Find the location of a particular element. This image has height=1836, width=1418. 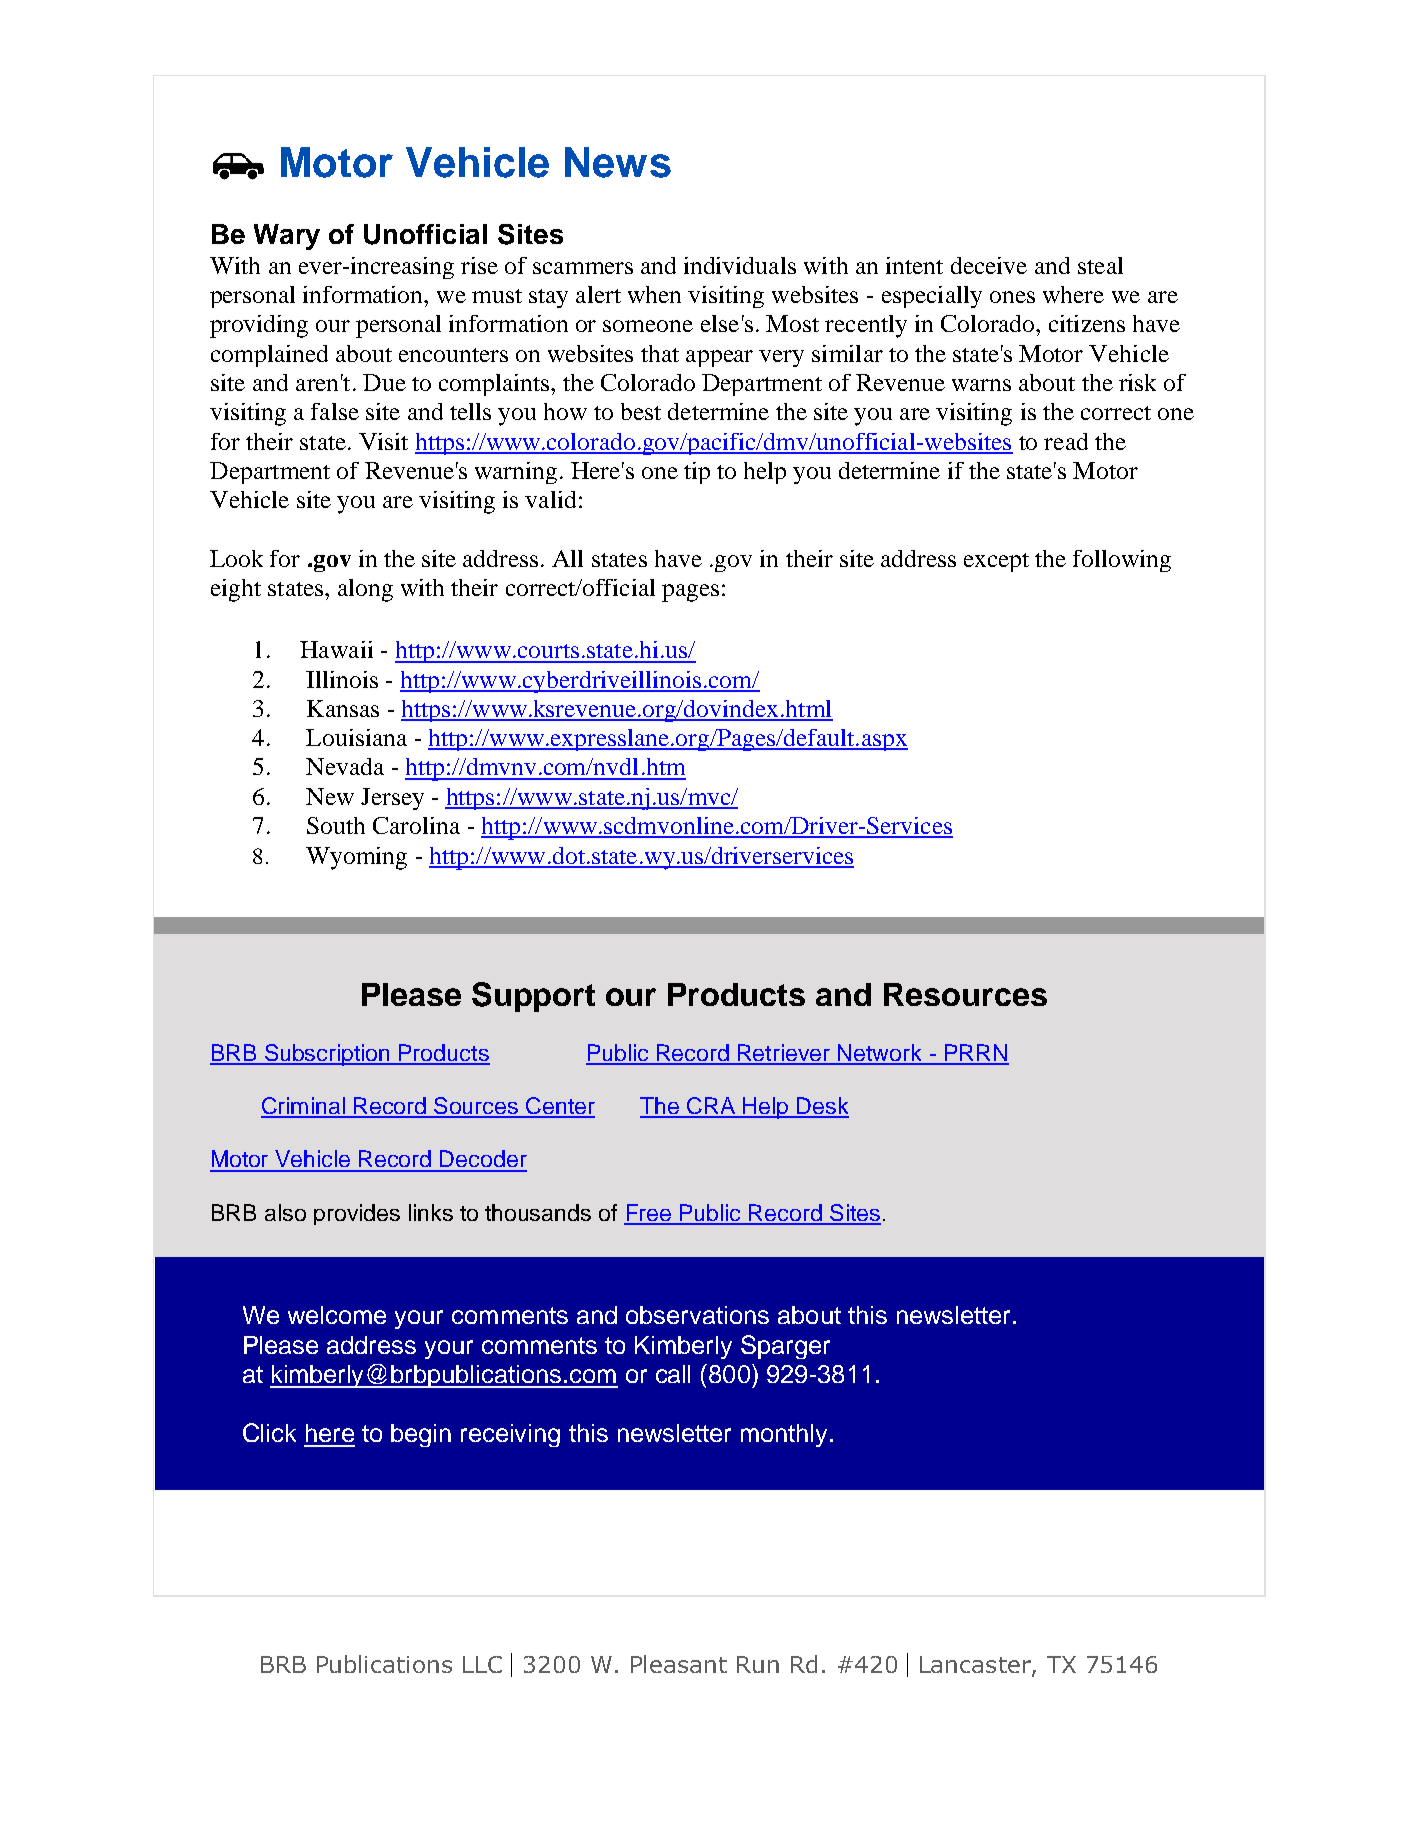

Wary is located at coordinates (287, 237).
